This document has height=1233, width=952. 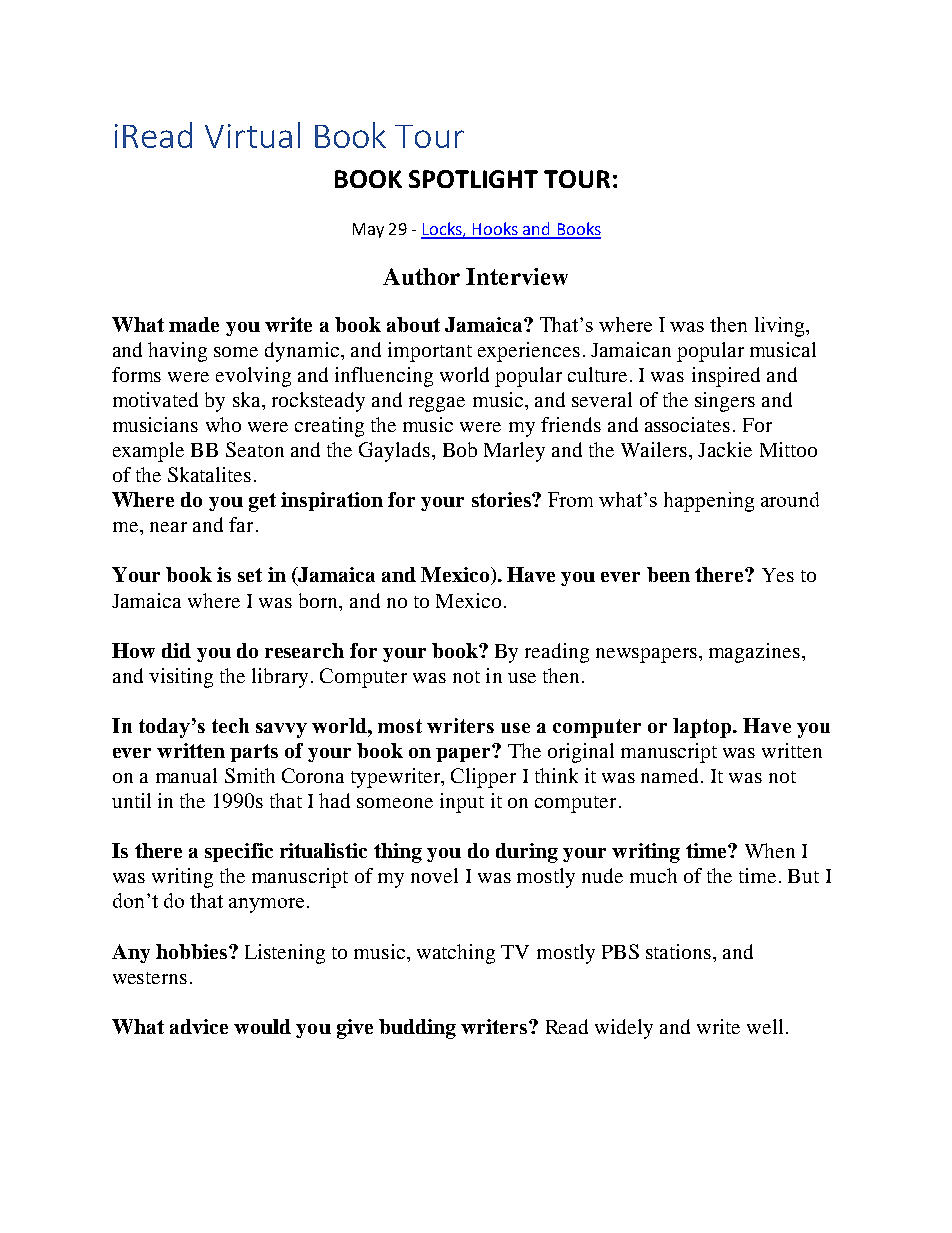 I want to click on named, so click(x=671, y=775).
